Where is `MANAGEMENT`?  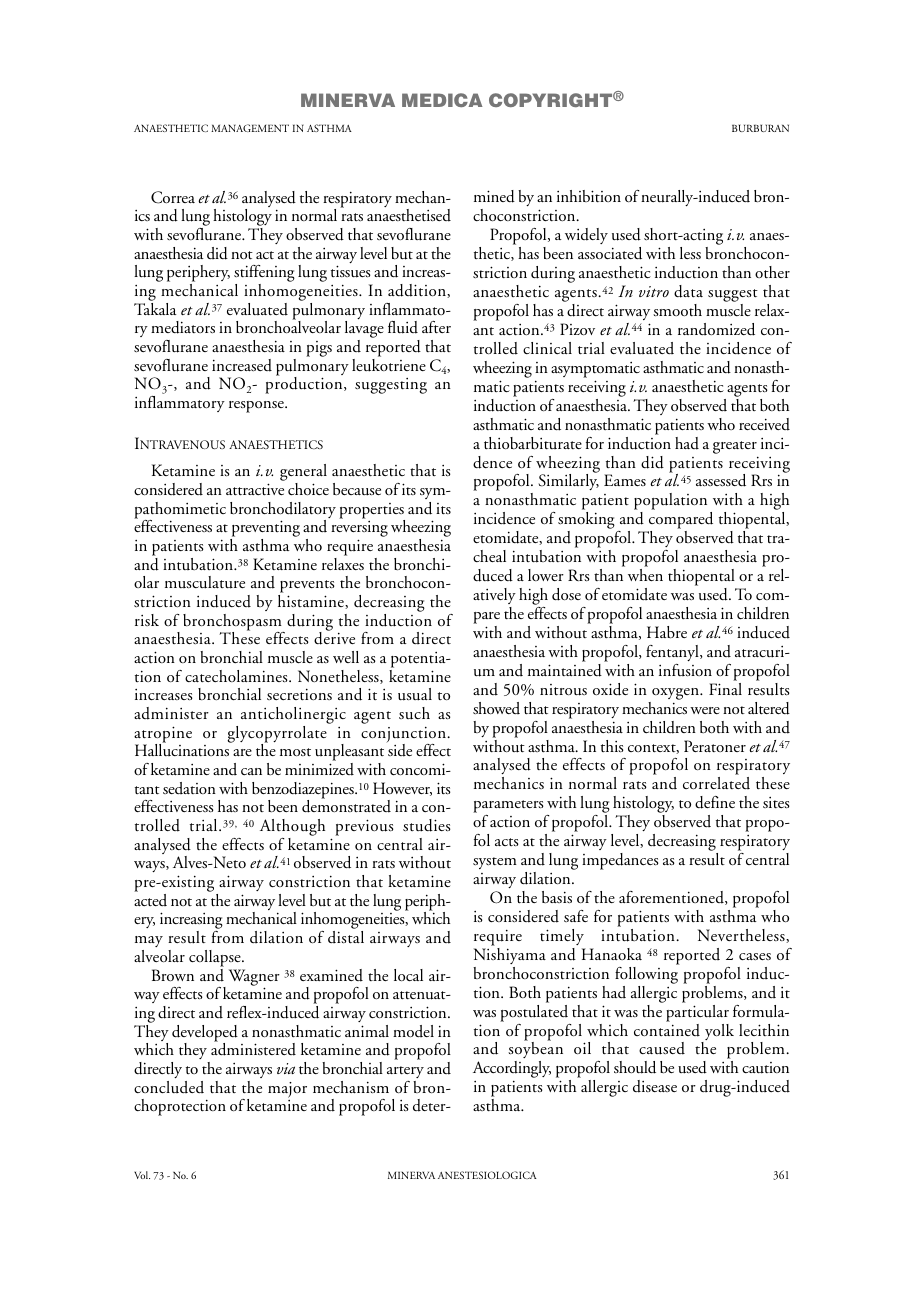
MANAGEMENT is located at coordinates (250, 128).
